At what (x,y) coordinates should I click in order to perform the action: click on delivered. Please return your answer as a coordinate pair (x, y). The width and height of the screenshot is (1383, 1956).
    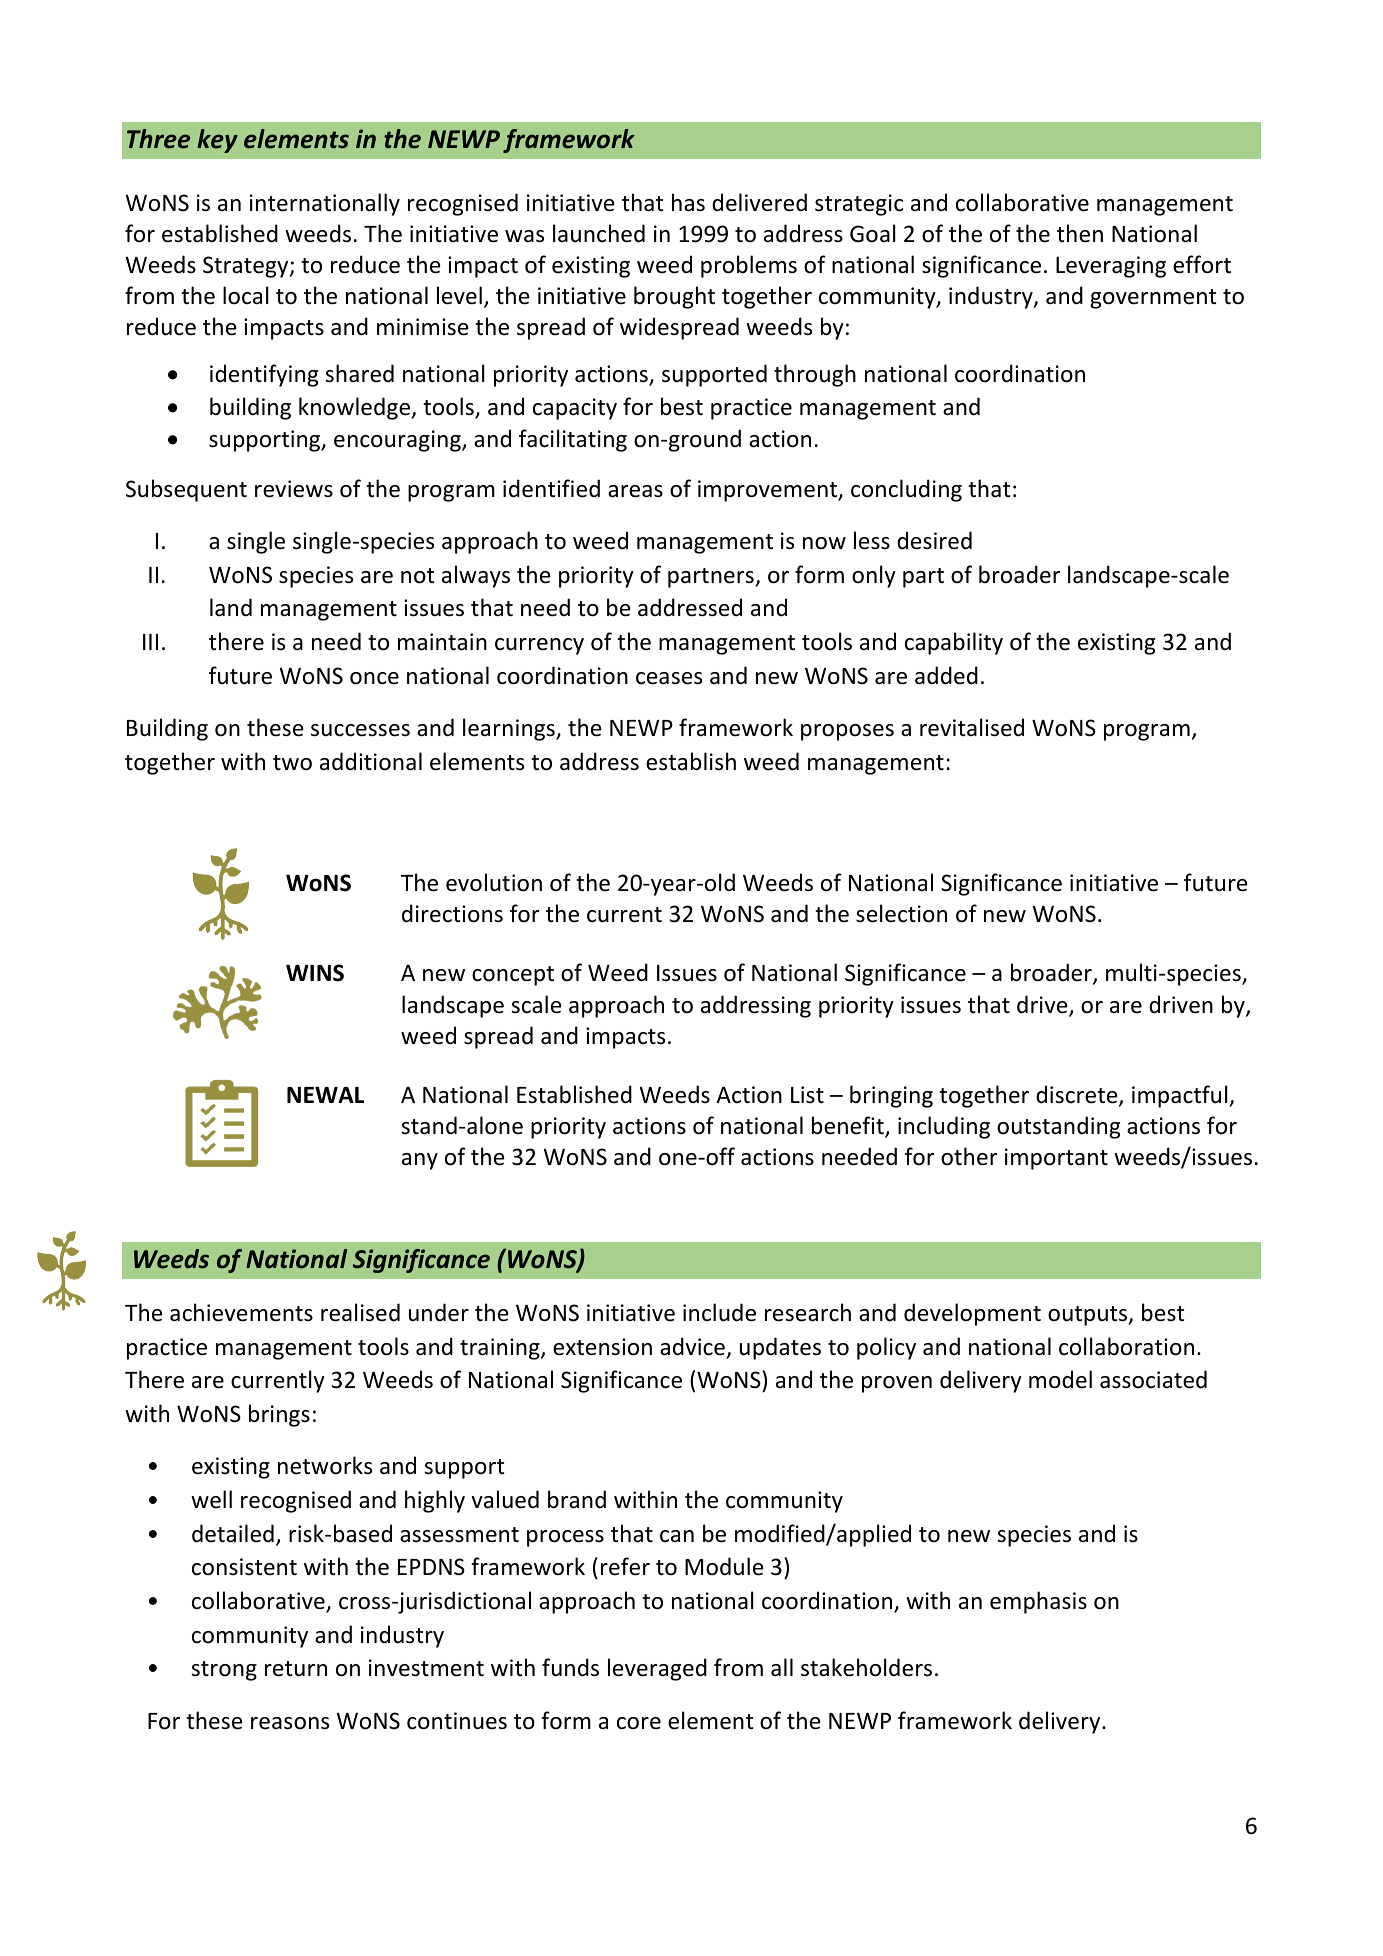
    Looking at the image, I should click on (759, 202).
